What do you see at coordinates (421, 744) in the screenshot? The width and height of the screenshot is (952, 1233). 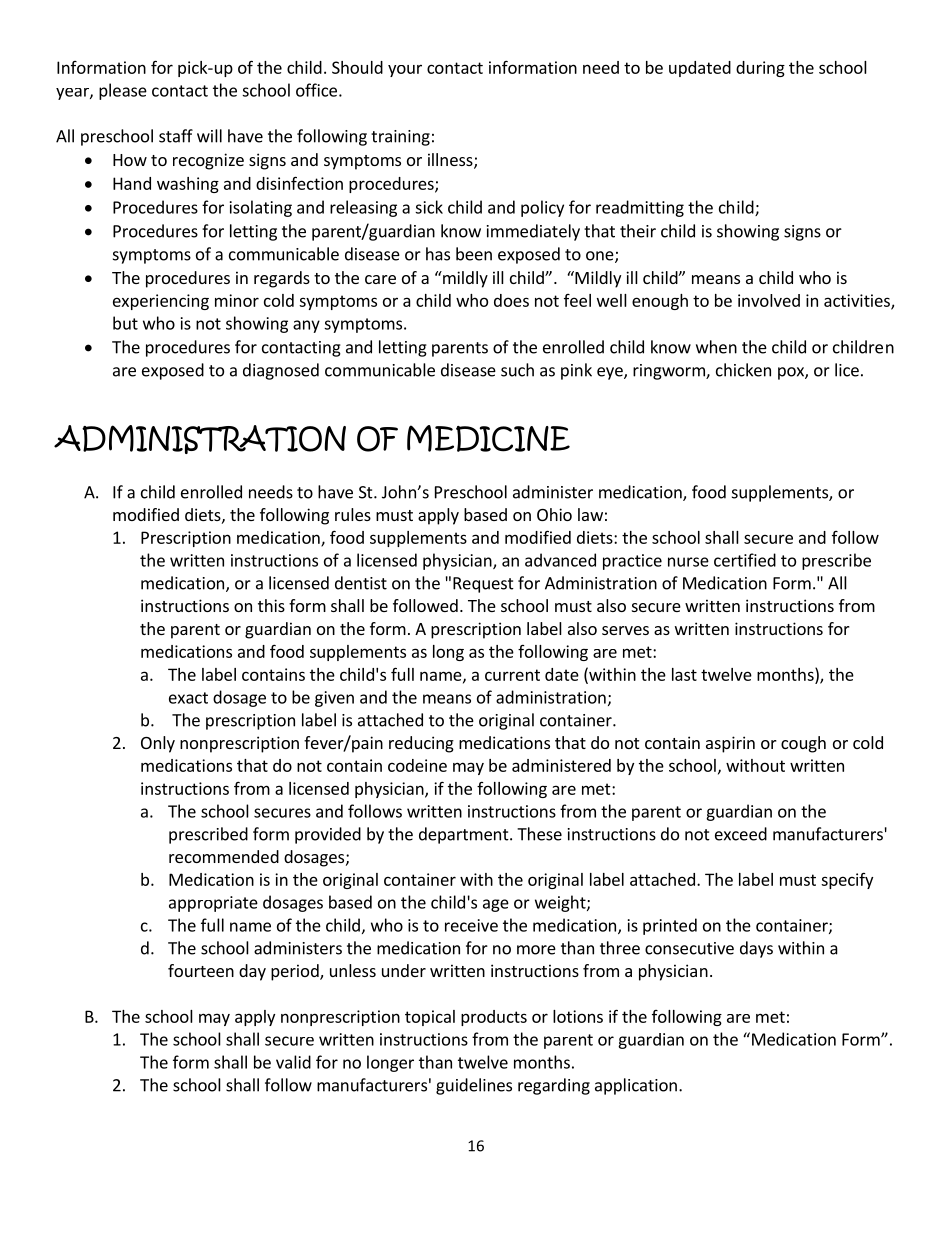 I see `reducing` at bounding box center [421, 744].
